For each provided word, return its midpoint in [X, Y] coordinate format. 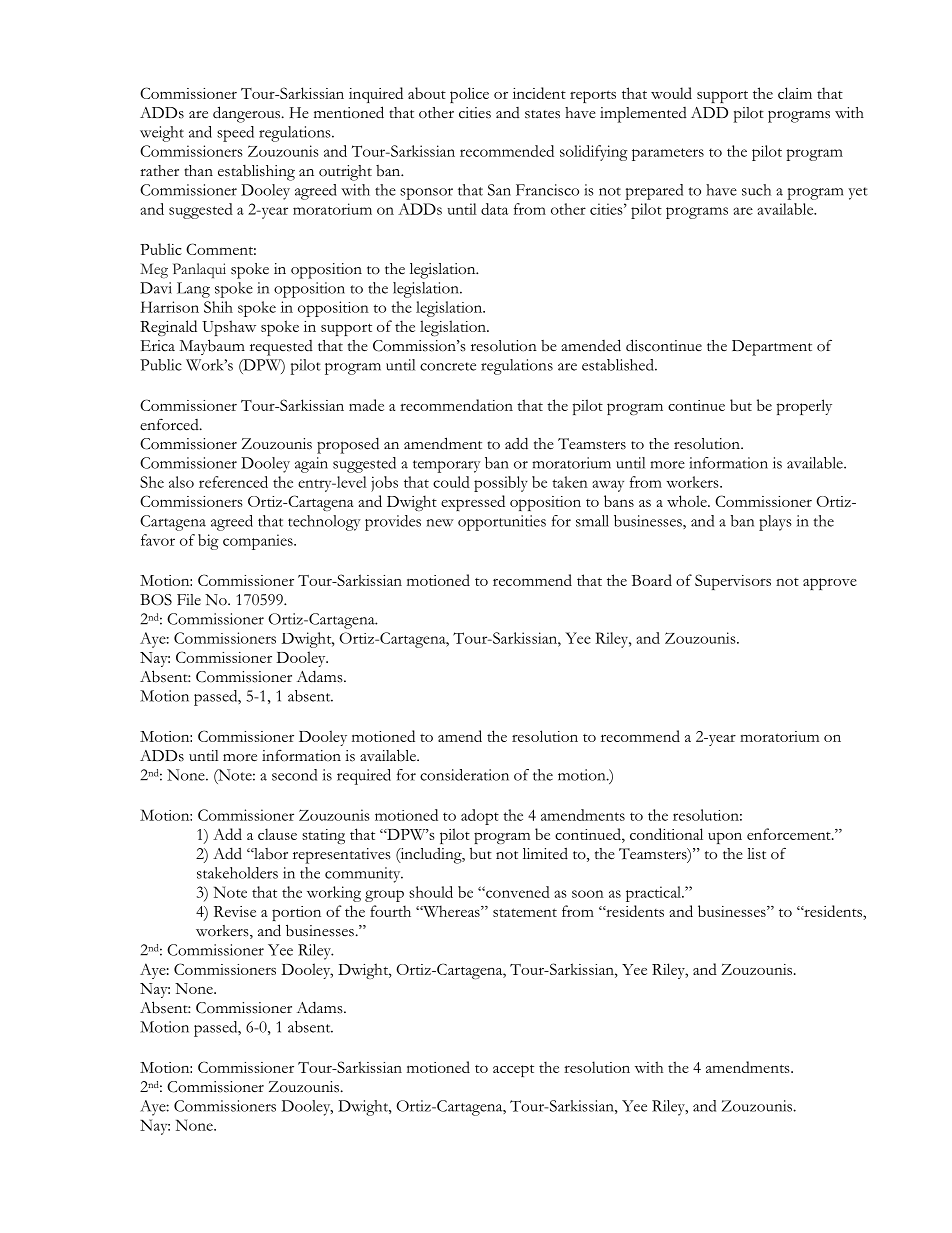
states [542, 114]
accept [513, 1070]
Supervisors [733, 582]
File [189, 599]
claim [795, 93]
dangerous [246, 114]
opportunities [502, 523]
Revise [235, 911]
